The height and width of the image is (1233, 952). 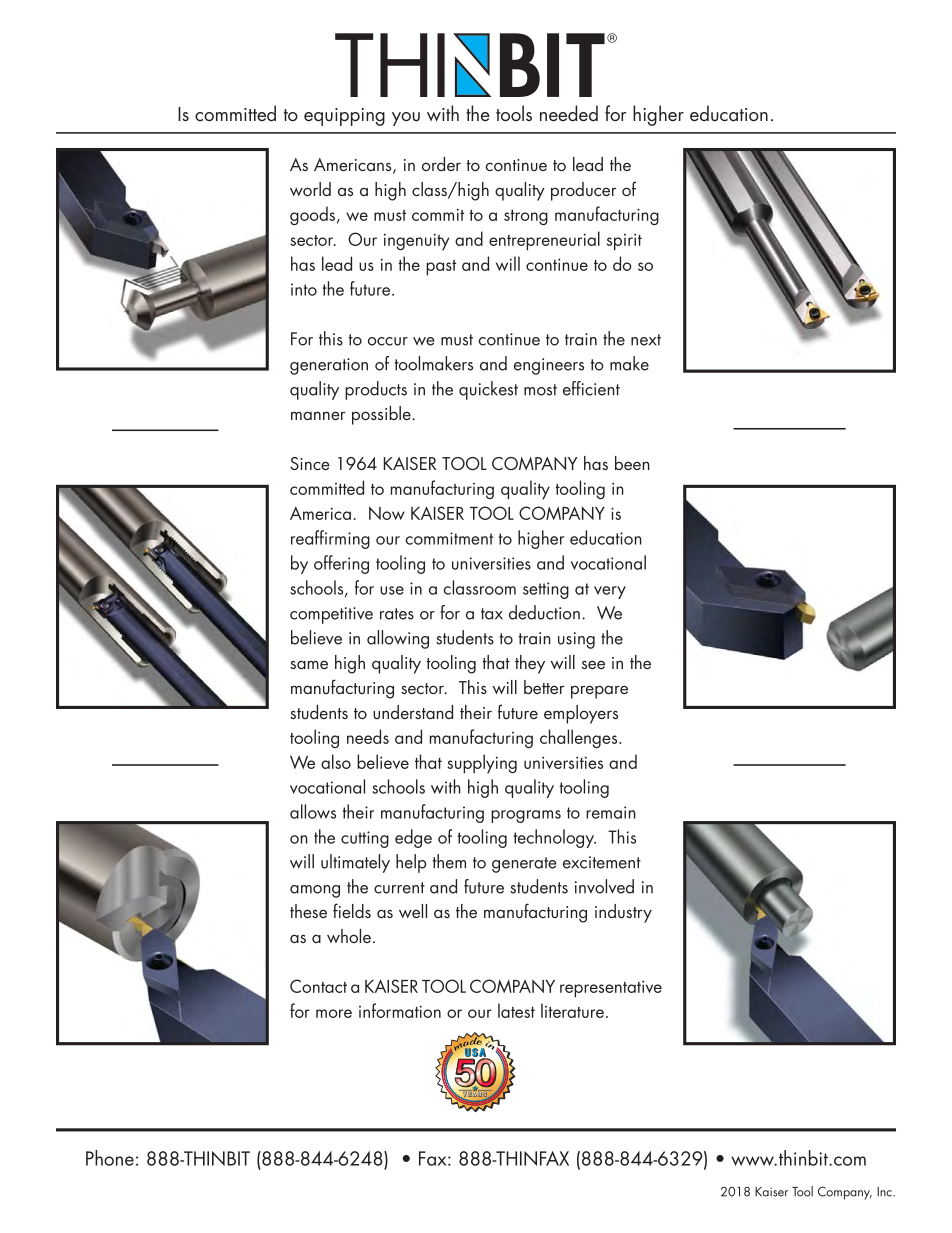 I want to click on same, so click(x=309, y=664).
